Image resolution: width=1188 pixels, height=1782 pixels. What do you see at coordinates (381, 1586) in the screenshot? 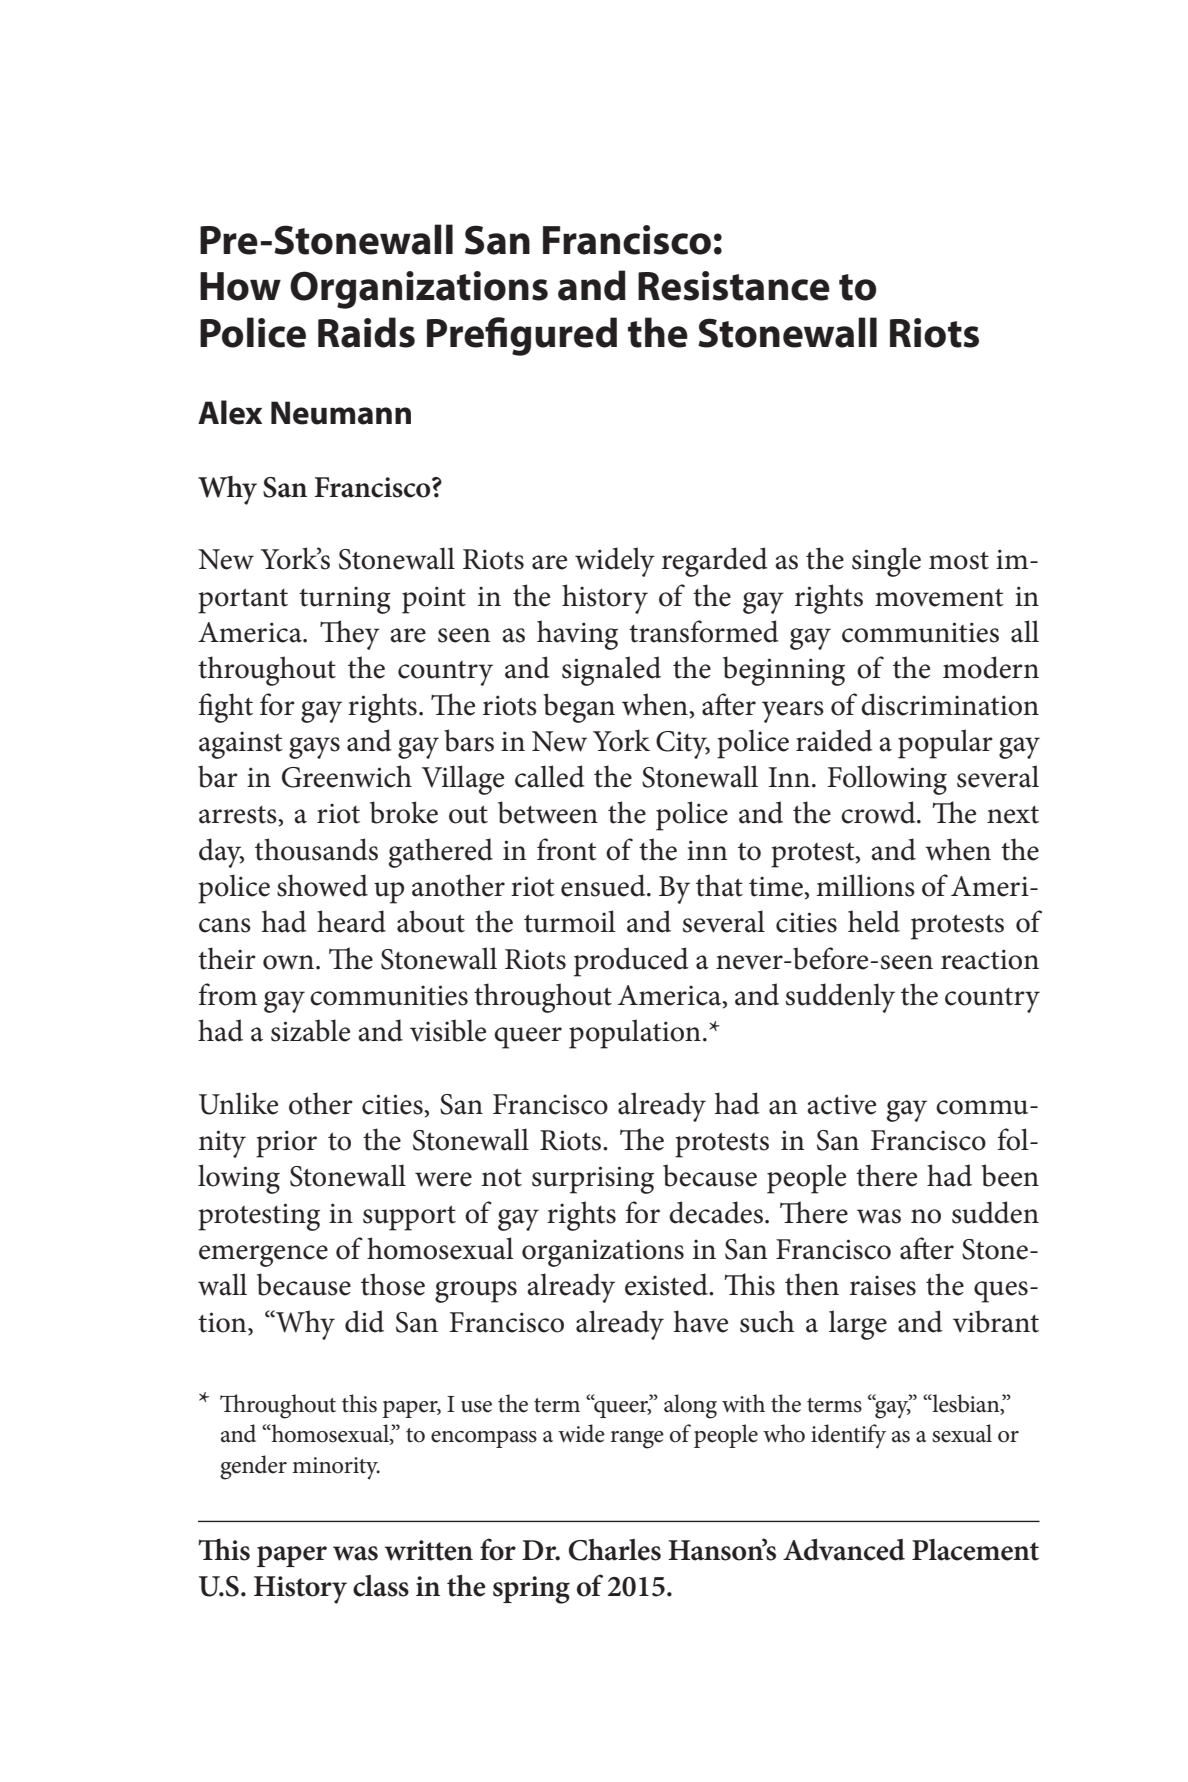
I see `class` at bounding box center [381, 1586].
